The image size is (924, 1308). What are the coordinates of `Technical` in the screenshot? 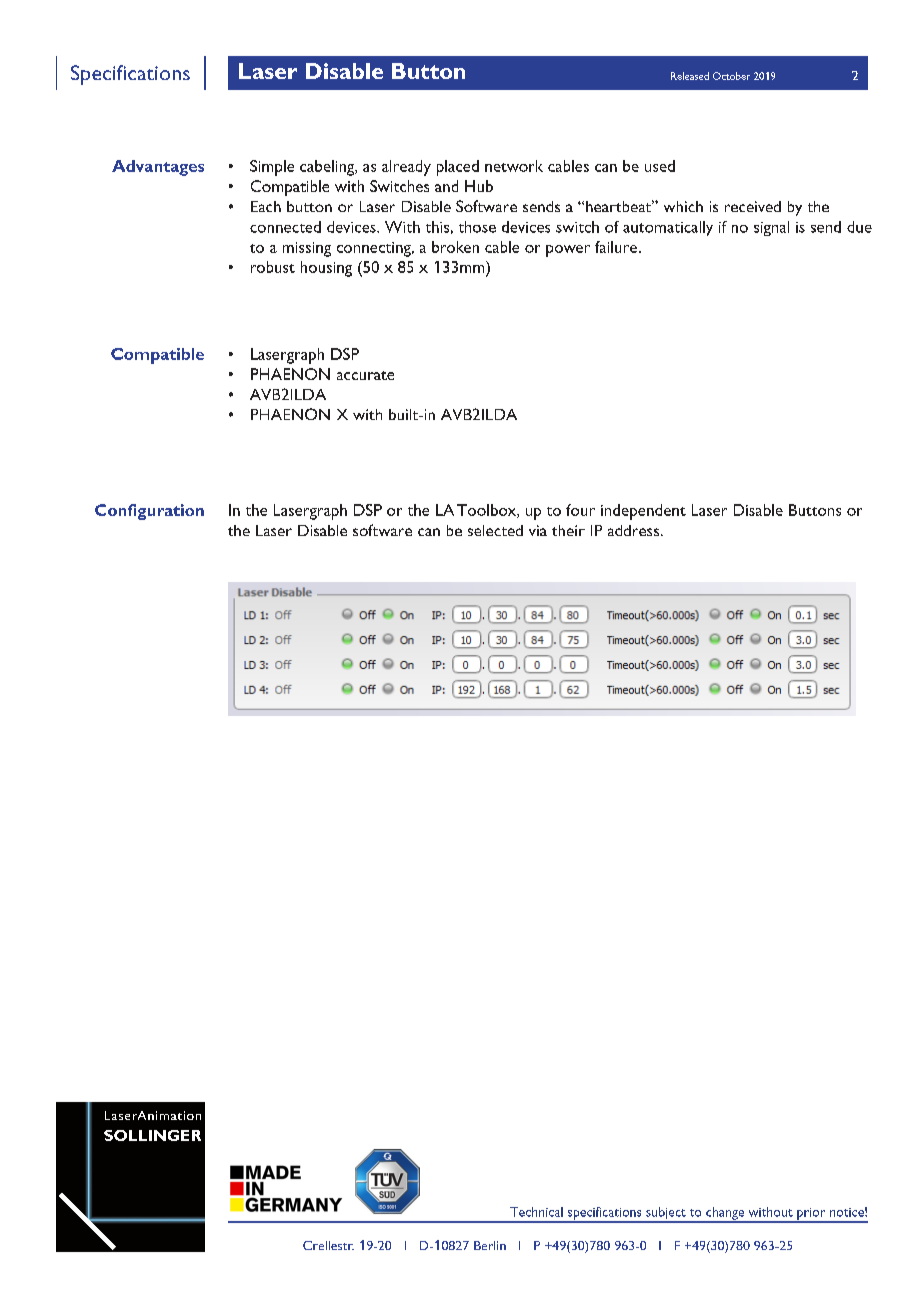 It's located at (536, 1212).
